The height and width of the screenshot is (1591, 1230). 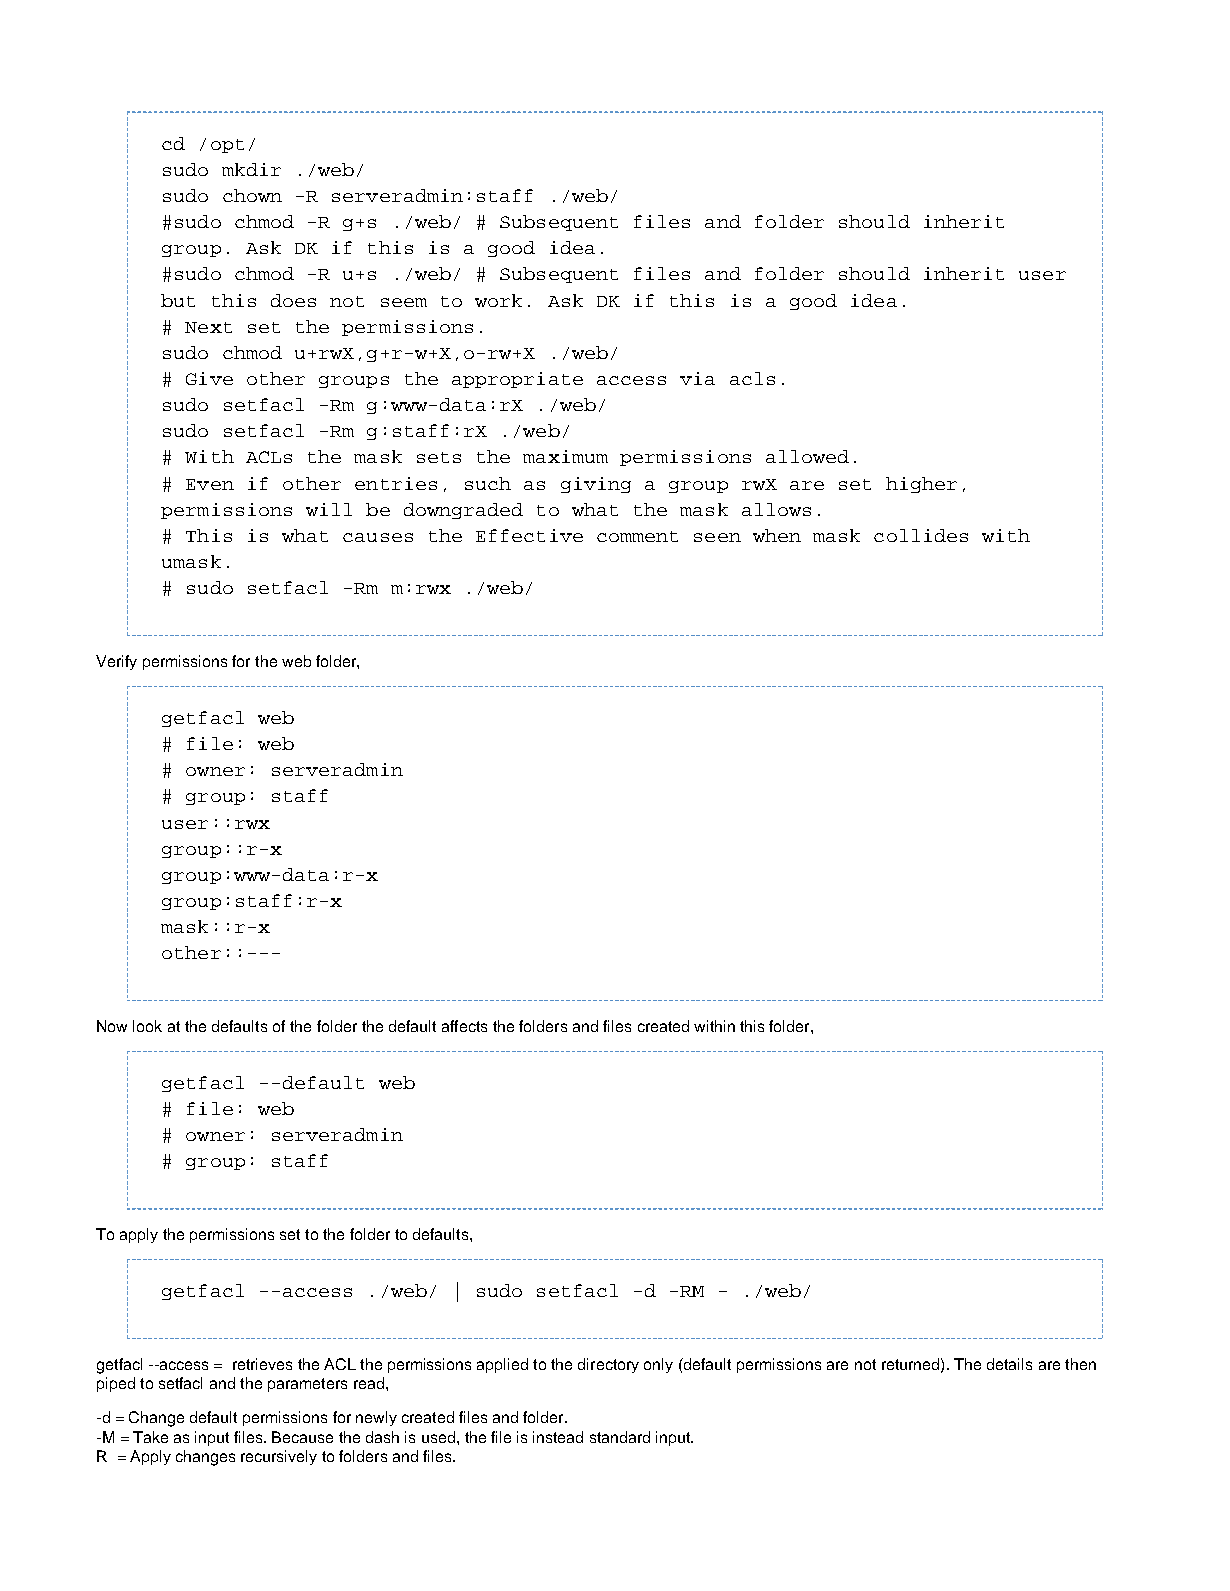 I want to click on details, so click(x=1009, y=1364).
